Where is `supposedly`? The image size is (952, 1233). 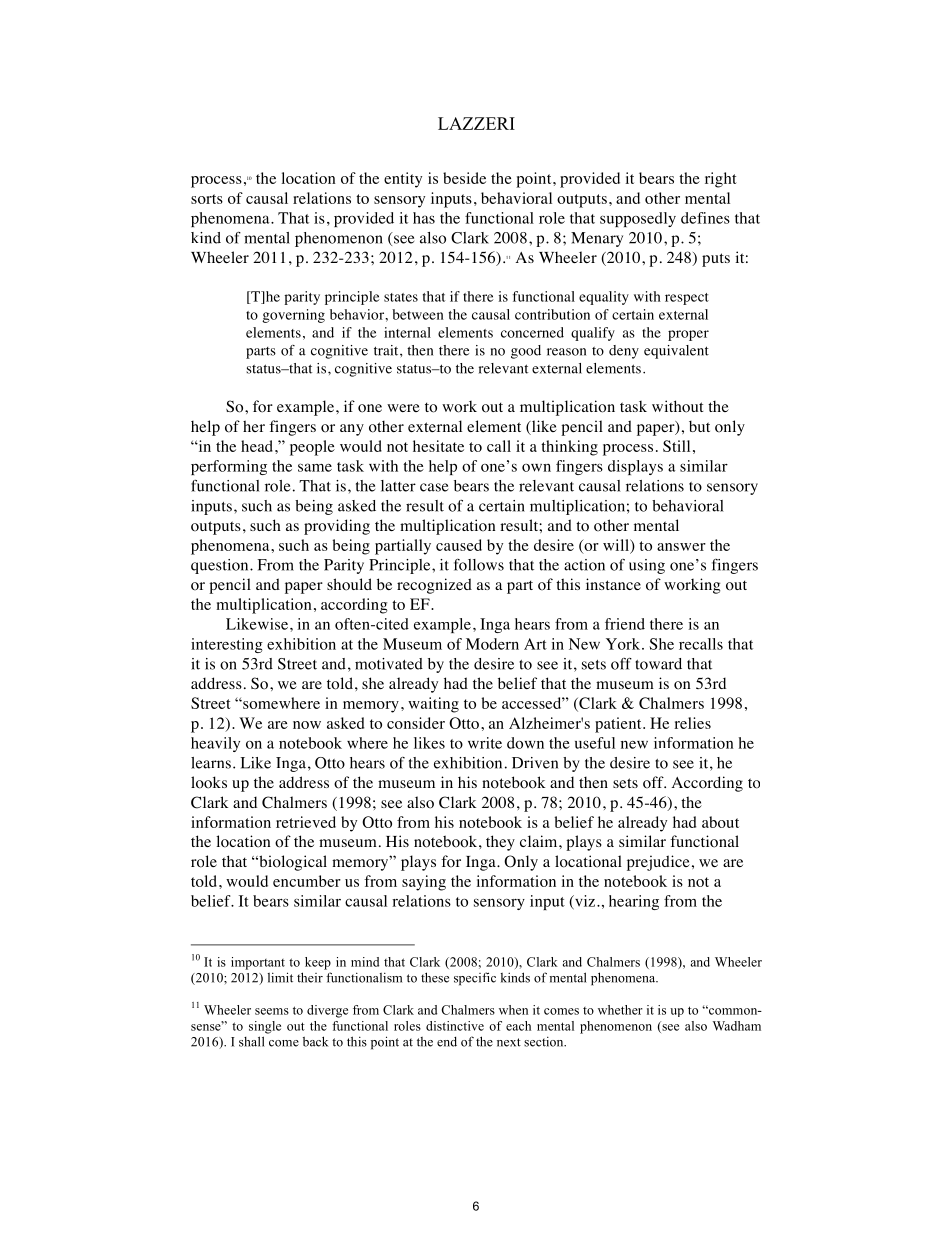
supposedly is located at coordinates (638, 219).
